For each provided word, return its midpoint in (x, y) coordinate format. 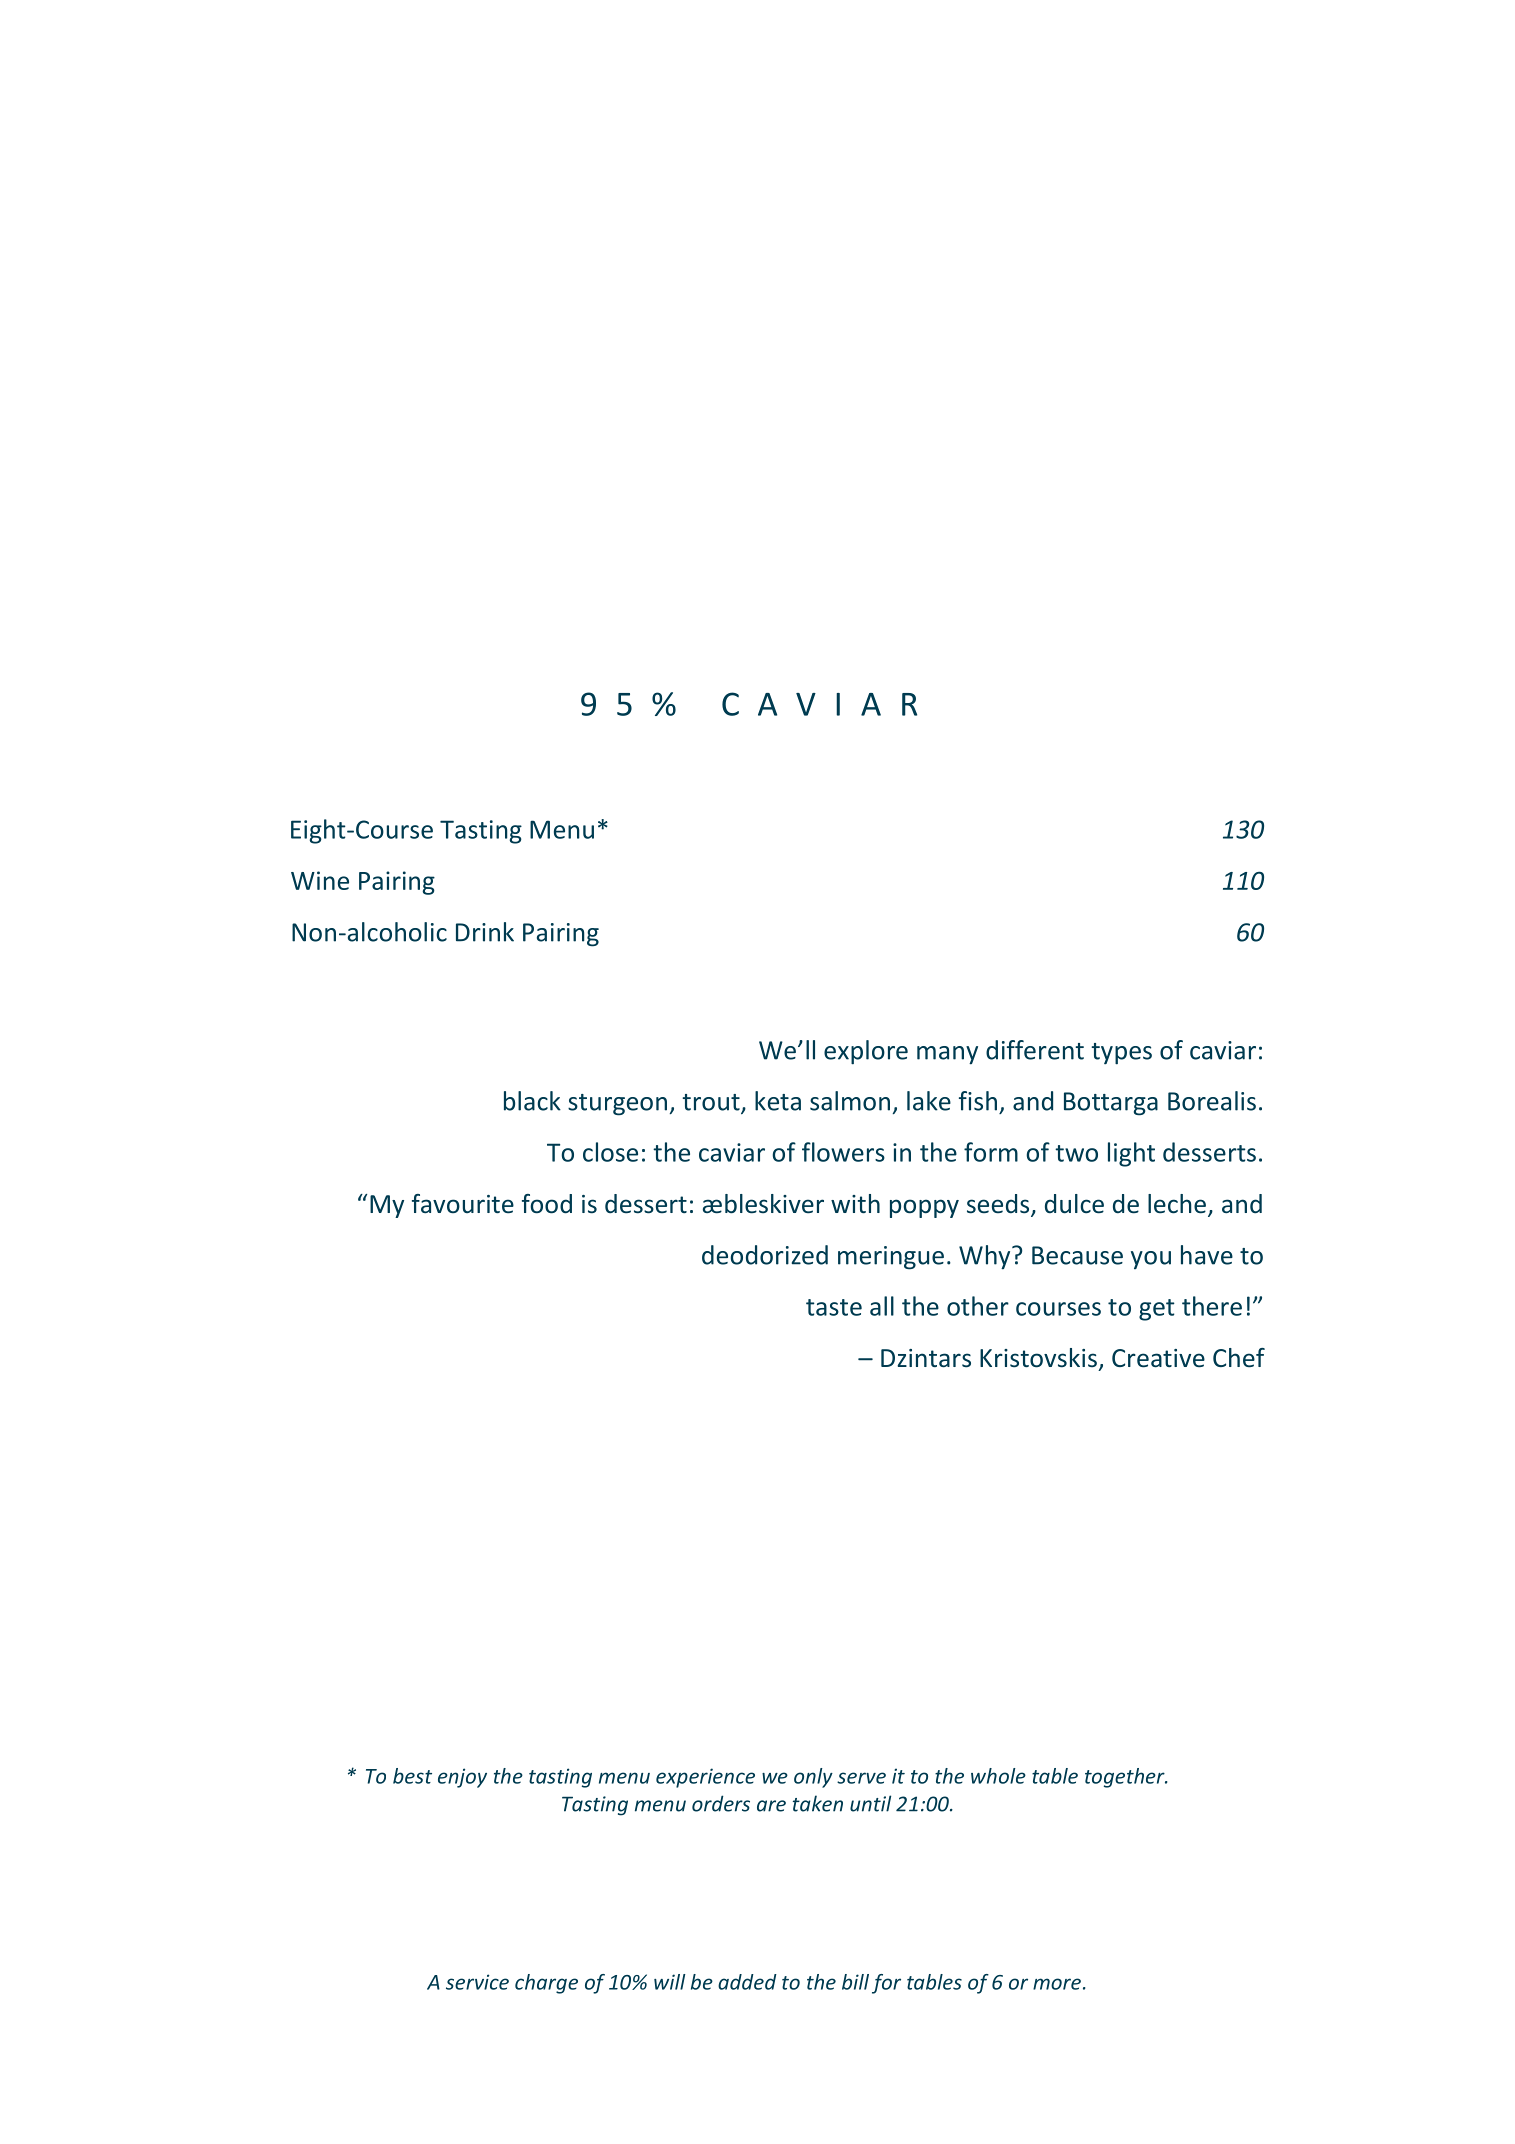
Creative (1158, 1358)
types (1121, 1053)
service (477, 1982)
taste (834, 1307)
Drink (485, 932)
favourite (463, 1204)
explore (866, 1052)
